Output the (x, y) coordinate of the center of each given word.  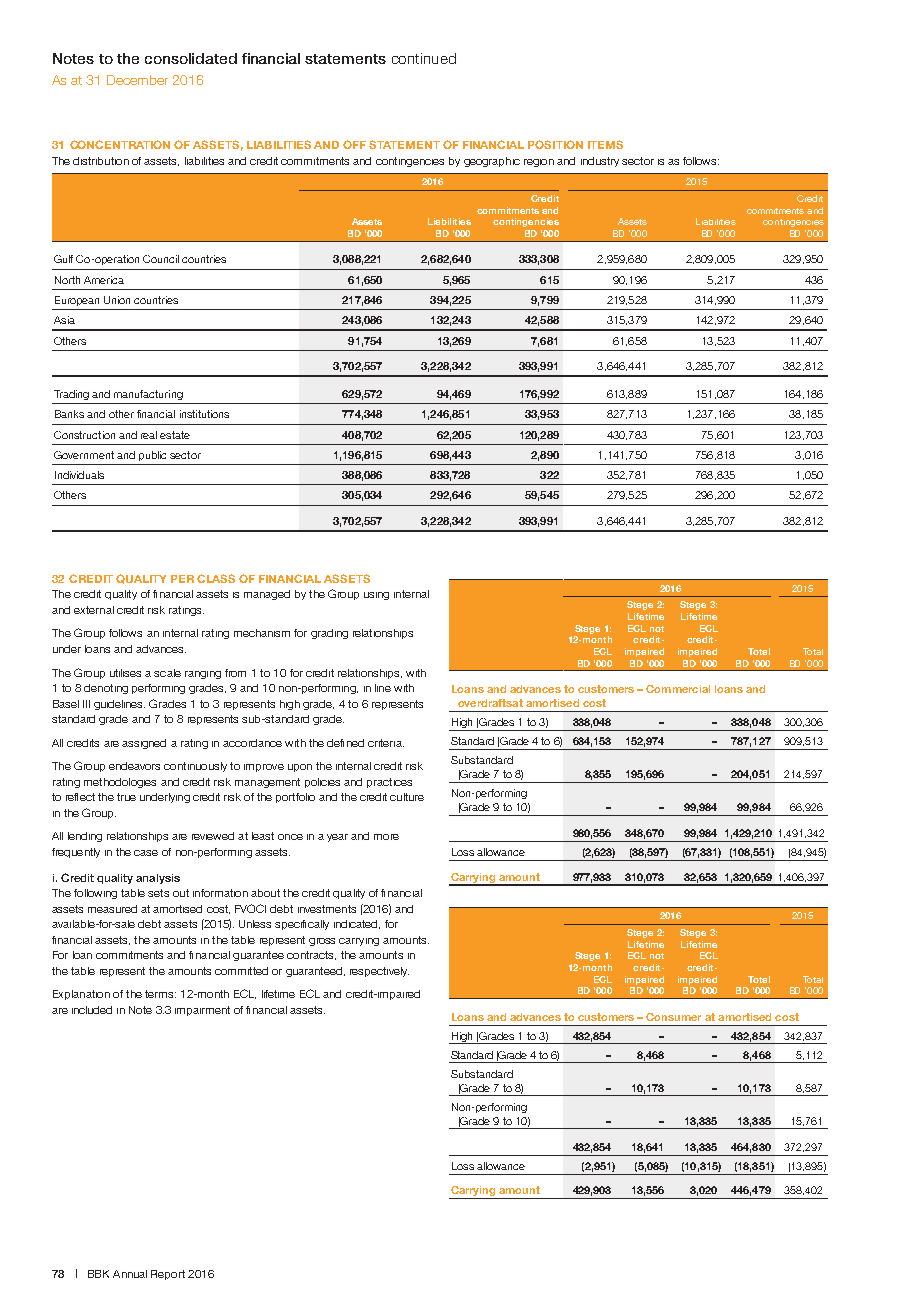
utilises (125, 673)
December (137, 80)
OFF (354, 144)
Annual (130, 1274)
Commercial (678, 689)
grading (329, 634)
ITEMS (605, 144)
